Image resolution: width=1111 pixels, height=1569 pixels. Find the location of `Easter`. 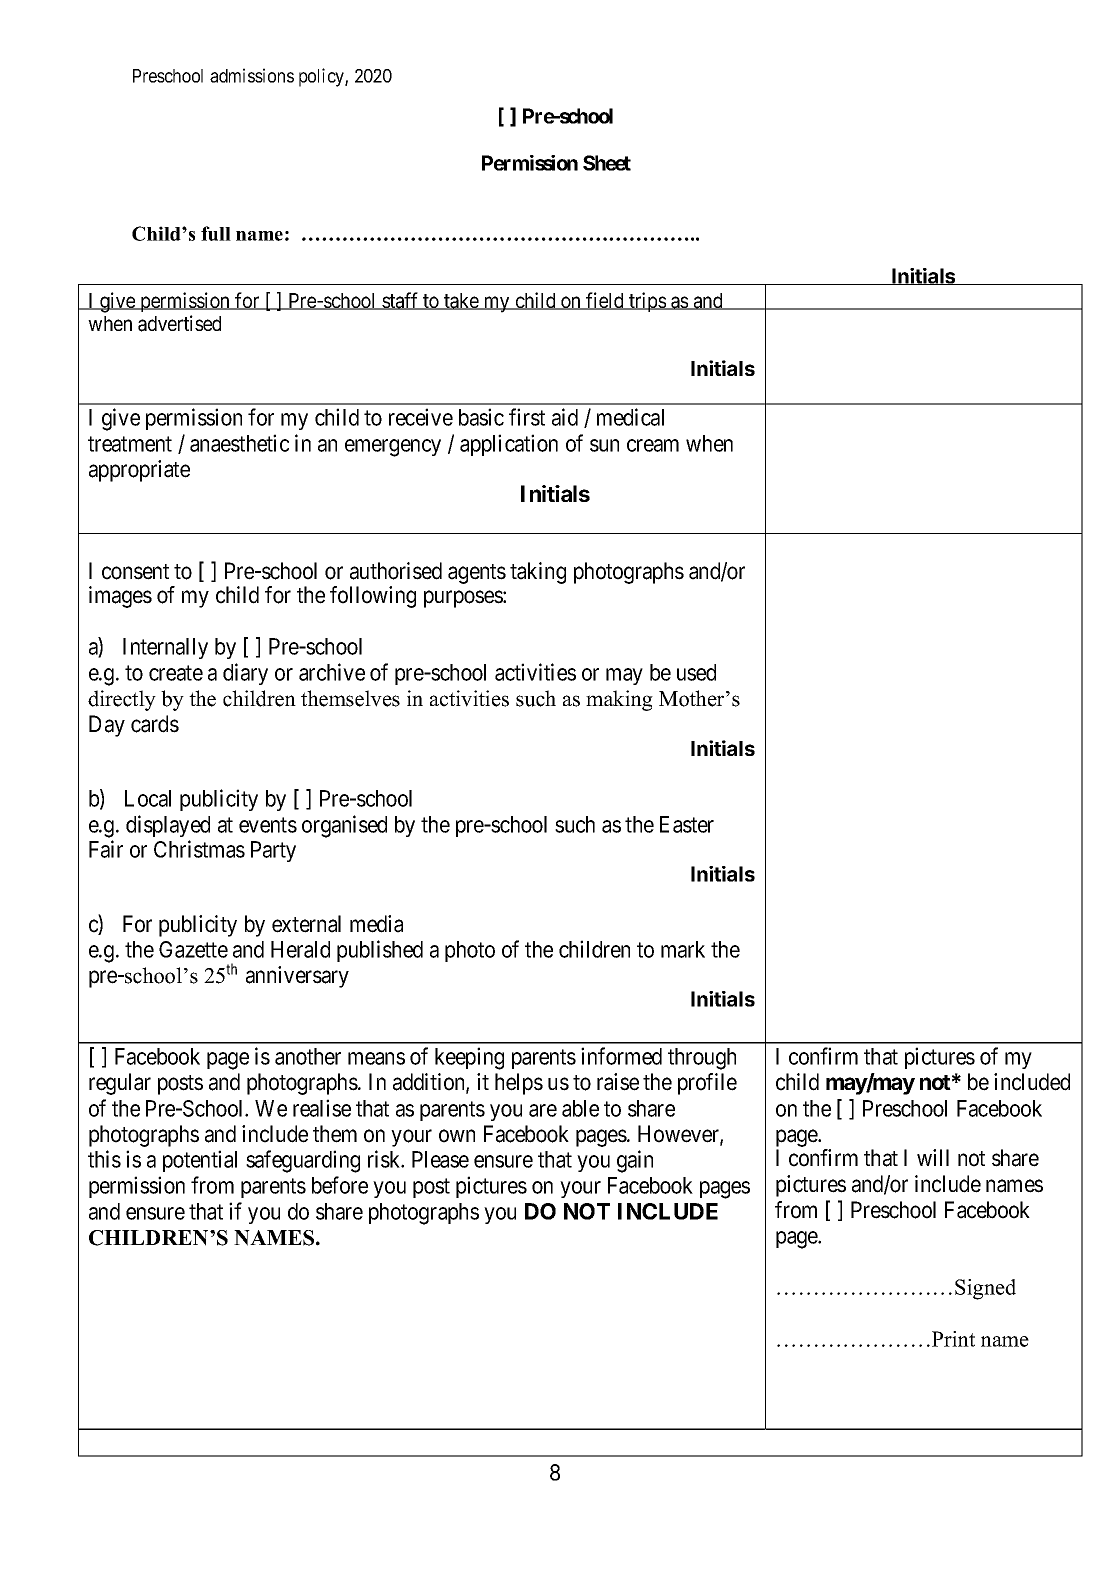

Easter is located at coordinates (687, 824).
